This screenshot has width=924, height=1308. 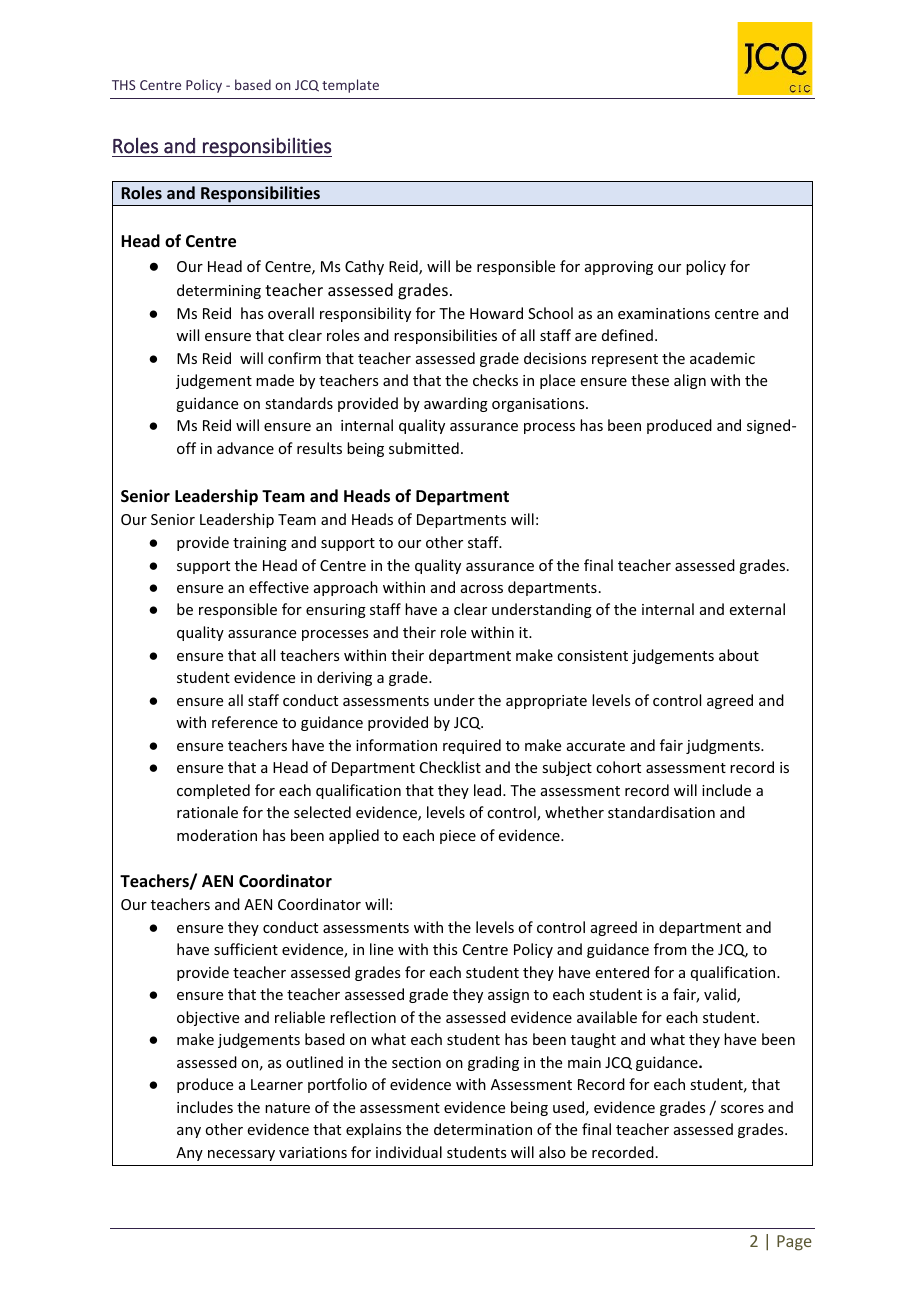 What do you see at coordinates (690, 381) in the screenshot?
I see `align` at bounding box center [690, 381].
